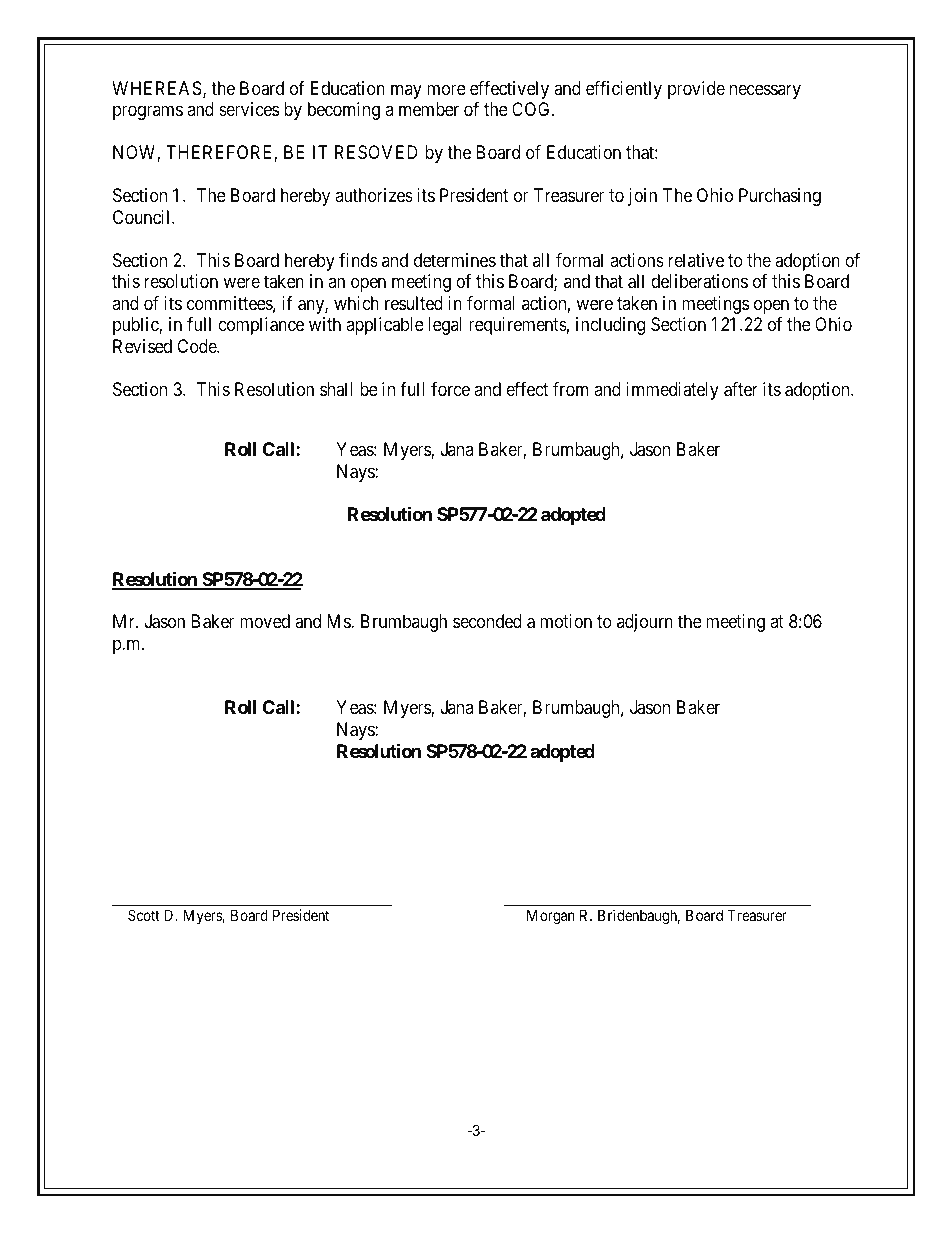  What do you see at coordinates (566, 621) in the screenshot?
I see `motion` at bounding box center [566, 621].
